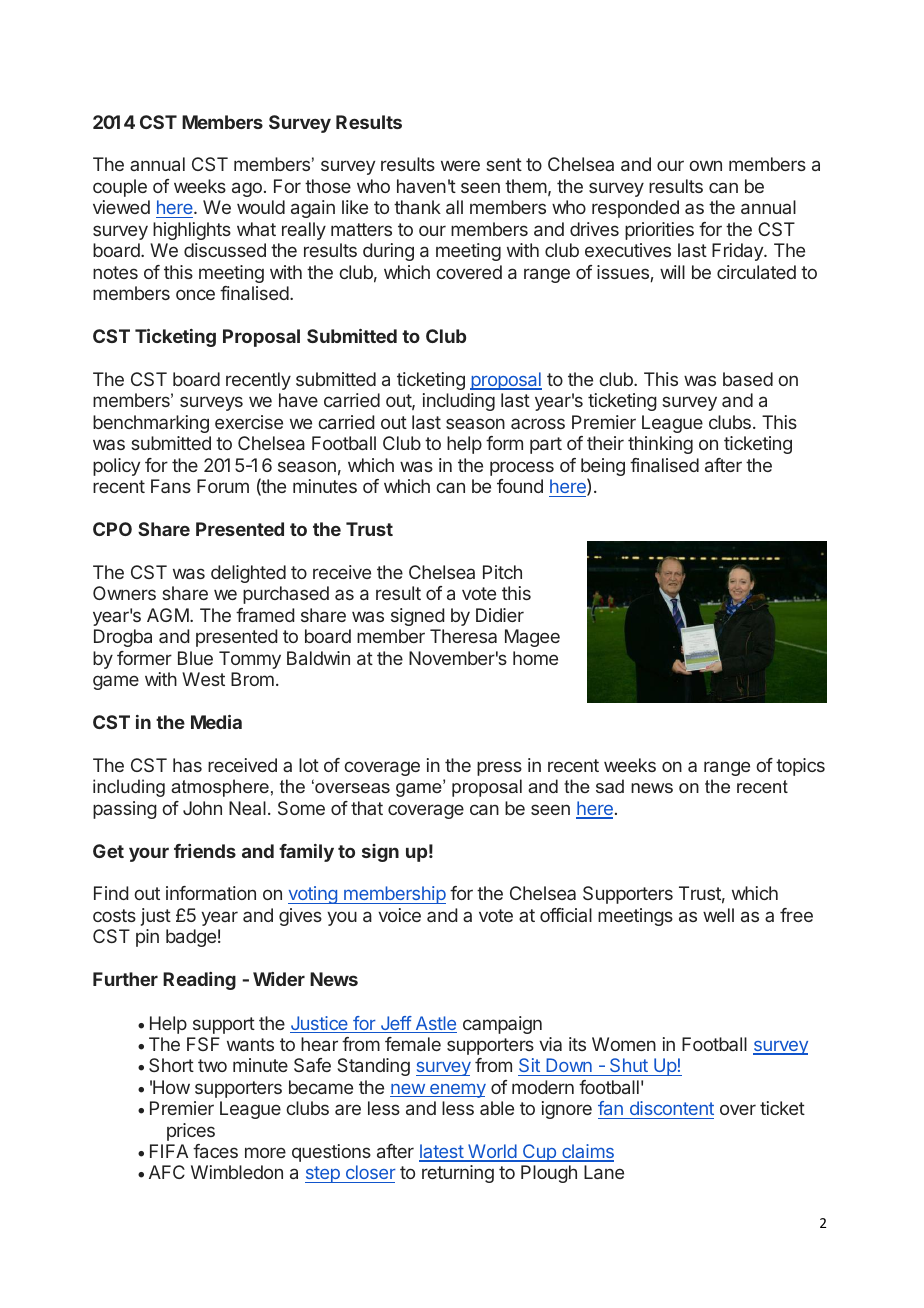  What do you see at coordinates (151, 424) in the screenshot?
I see `benchmarking` at bounding box center [151, 424].
